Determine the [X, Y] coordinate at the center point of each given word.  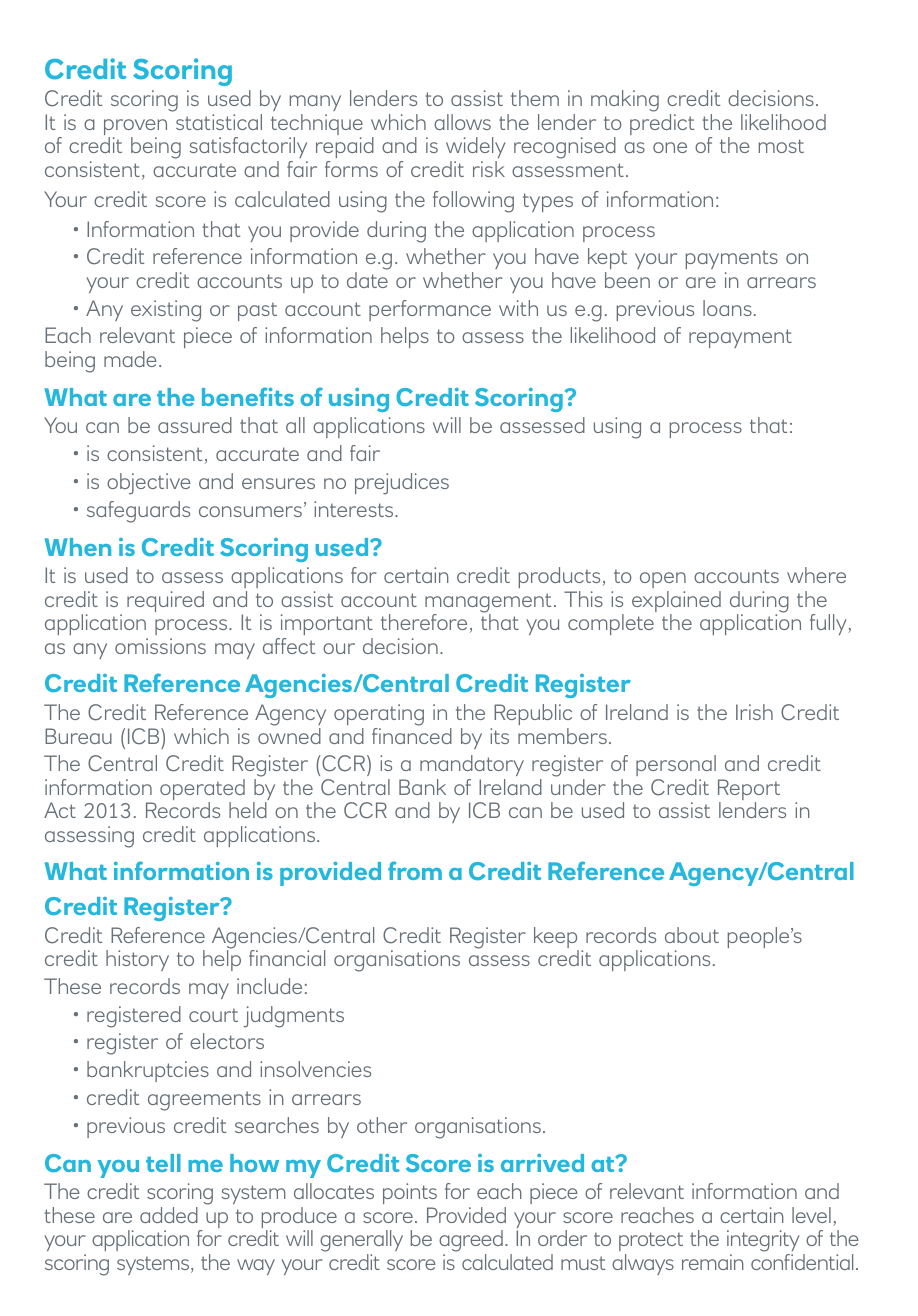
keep [556, 939]
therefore [424, 622]
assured [195, 425]
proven [135, 128]
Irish [754, 712]
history [137, 960]
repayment [740, 338]
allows [462, 122]
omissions [160, 646]
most [781, 146]
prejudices [402, 484]
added [169, 1215]
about [692, 935]
